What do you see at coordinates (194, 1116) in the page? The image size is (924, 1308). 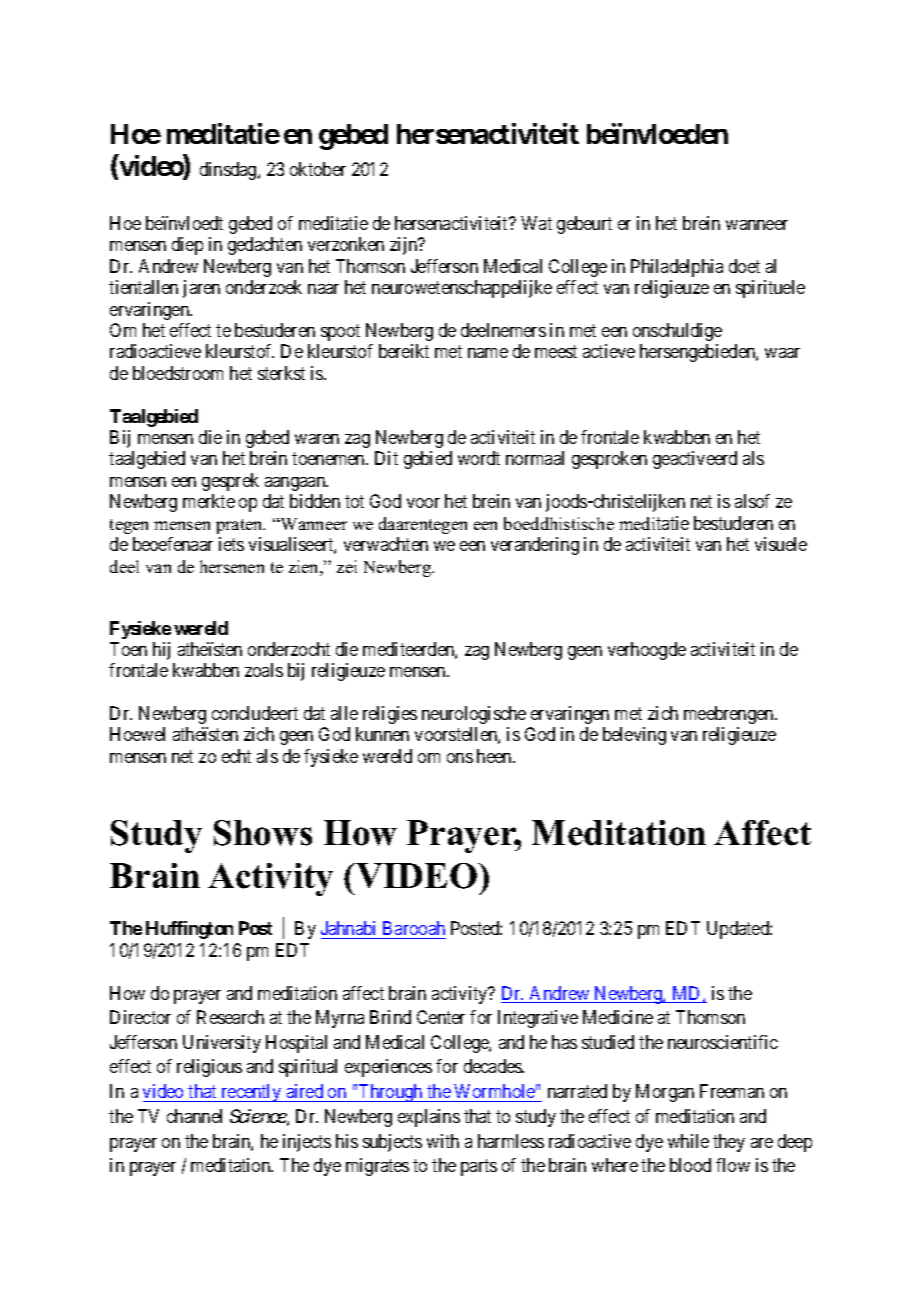 I see `channel` at bounding box center [194, 1116].
